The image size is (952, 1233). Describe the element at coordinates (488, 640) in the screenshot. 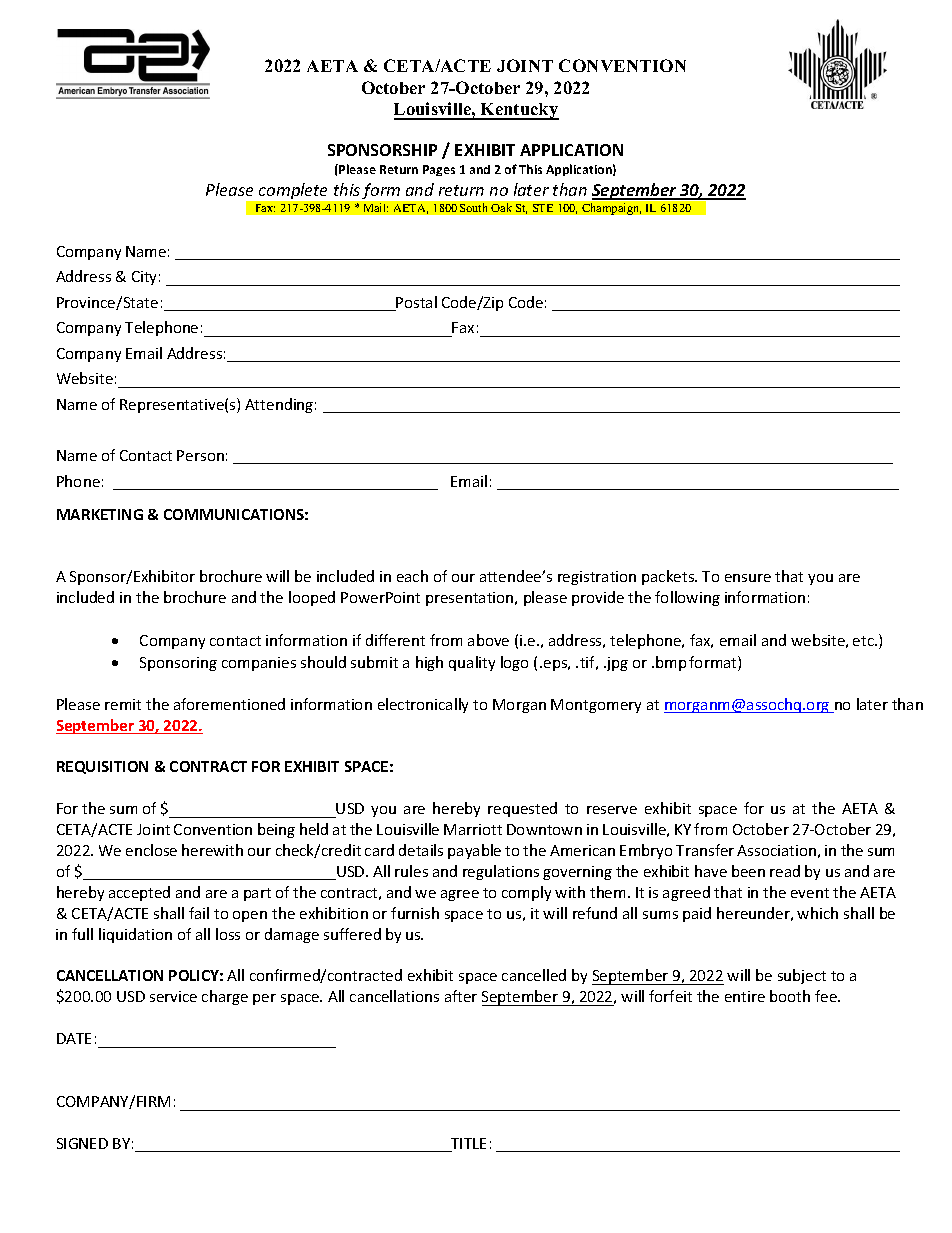

I see `above` at that location.
